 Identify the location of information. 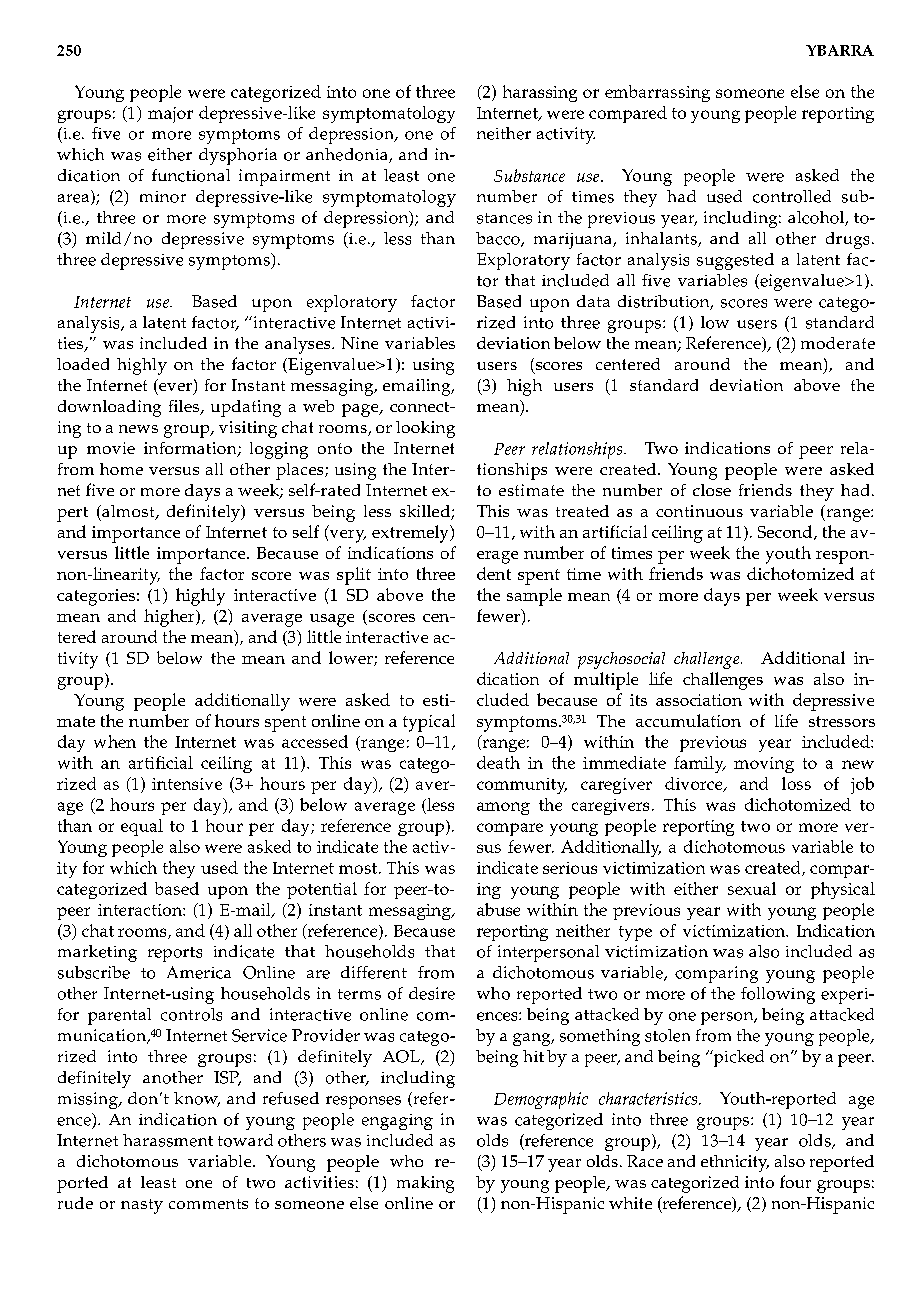
(191, 449).
